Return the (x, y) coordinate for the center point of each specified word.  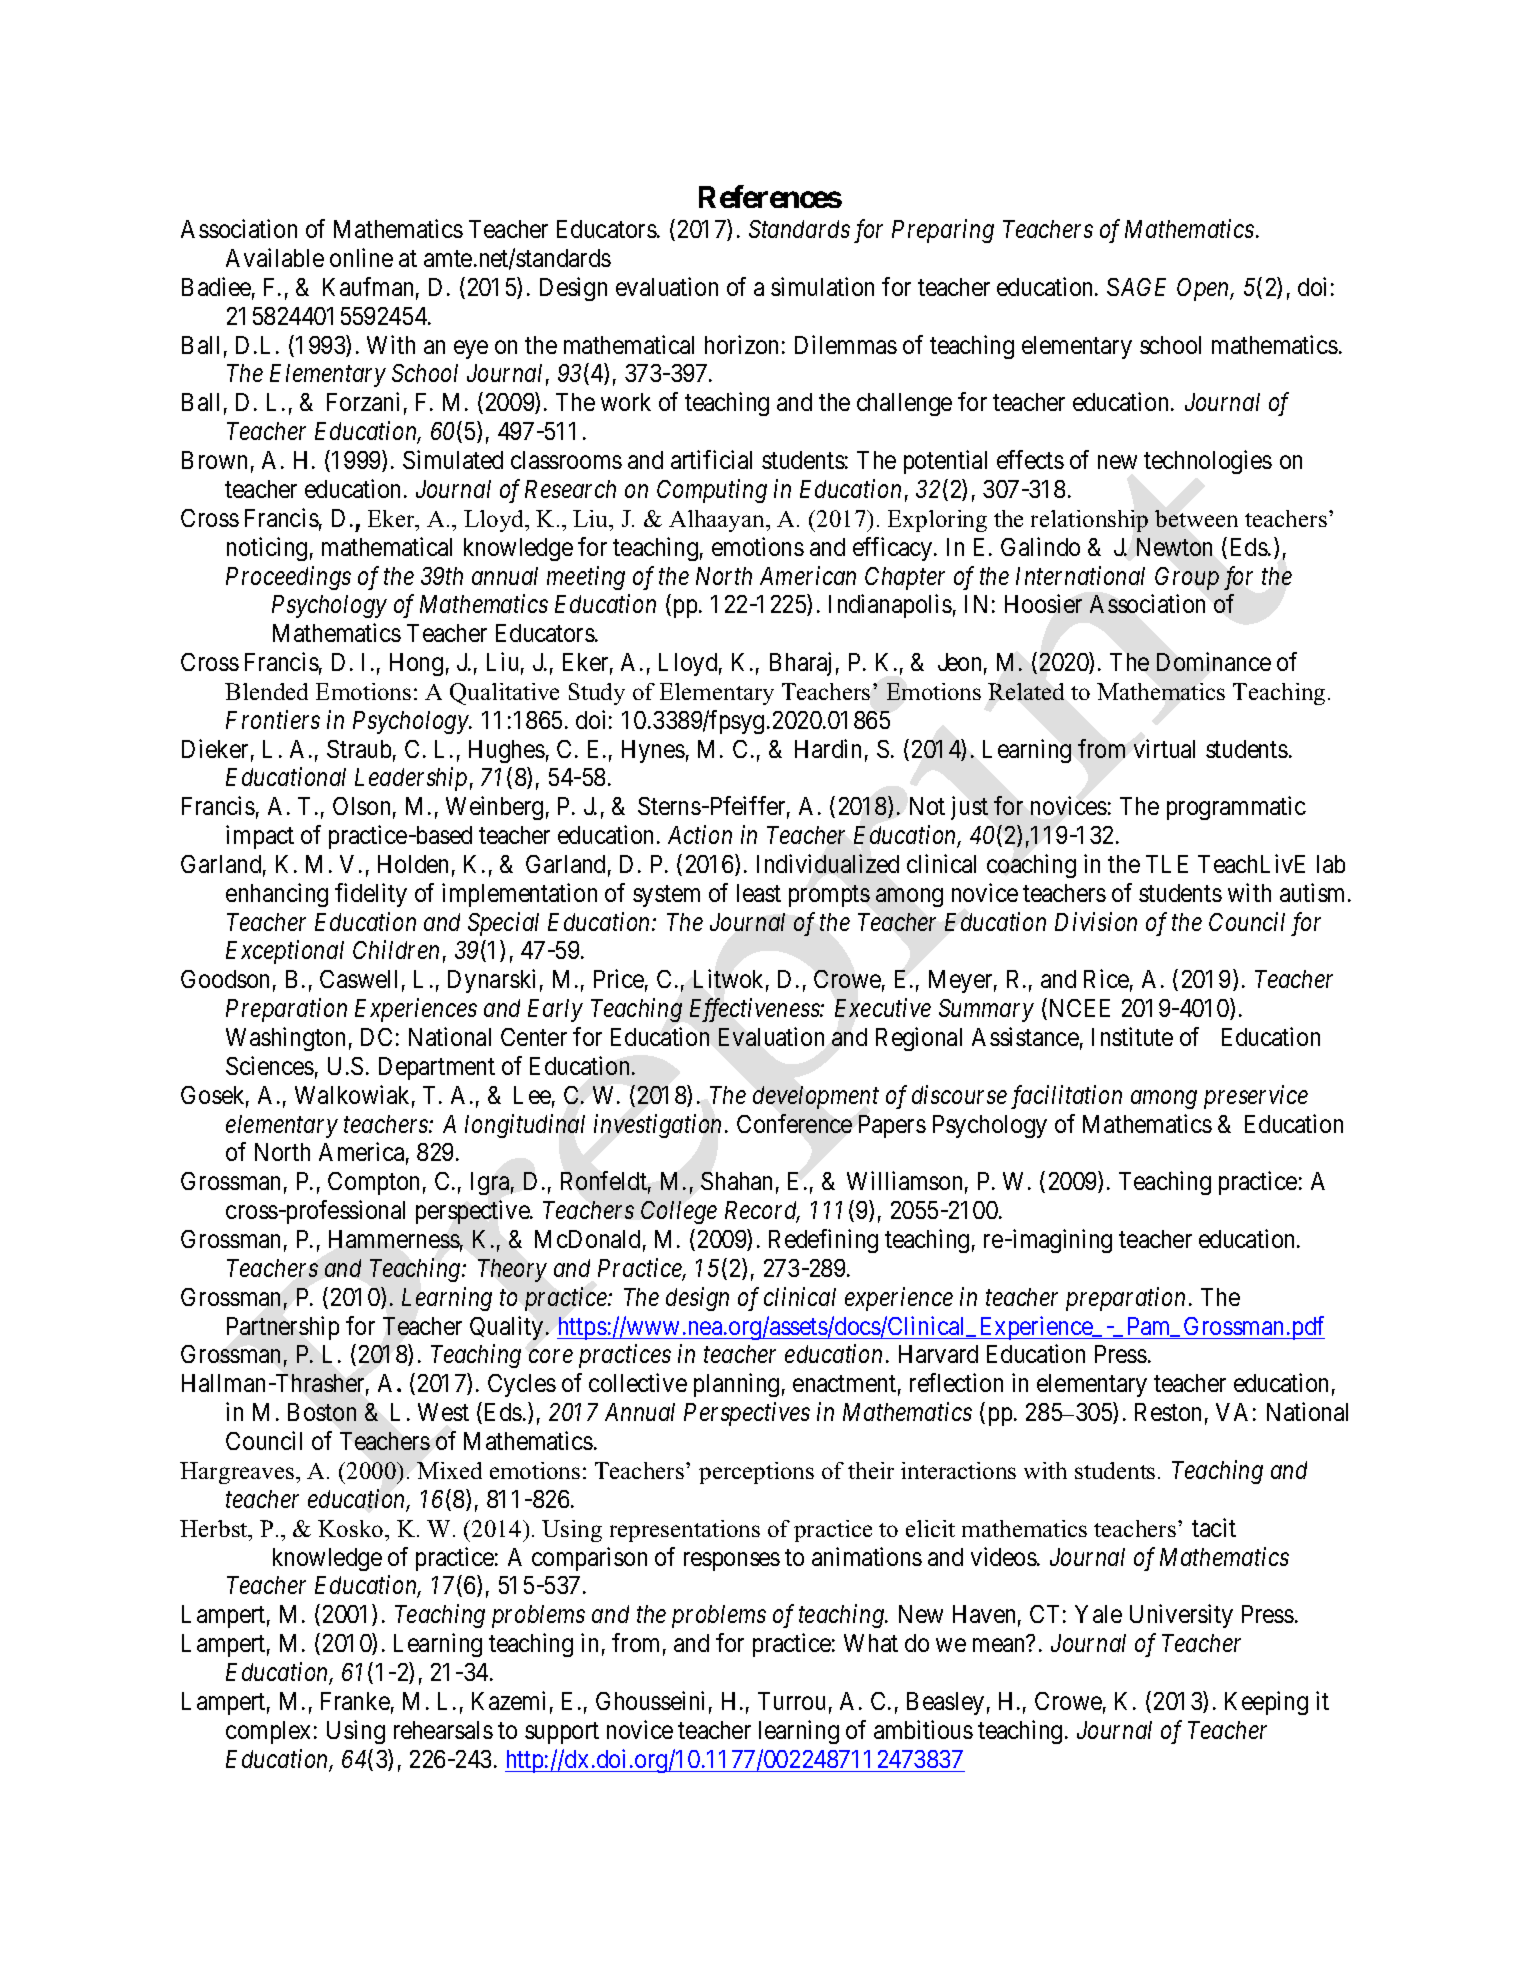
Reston (1168, 1412)
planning (736, 1385)
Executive (883, 1008)
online (361, 257)
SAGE (1136, 287)
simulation (822, 286)
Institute (1132, 1036)
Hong (416, 664)
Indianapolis (890, 606)
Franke (355, 1701)
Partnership (283, 1328)
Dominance (1214, 661)
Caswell (358, 979)
